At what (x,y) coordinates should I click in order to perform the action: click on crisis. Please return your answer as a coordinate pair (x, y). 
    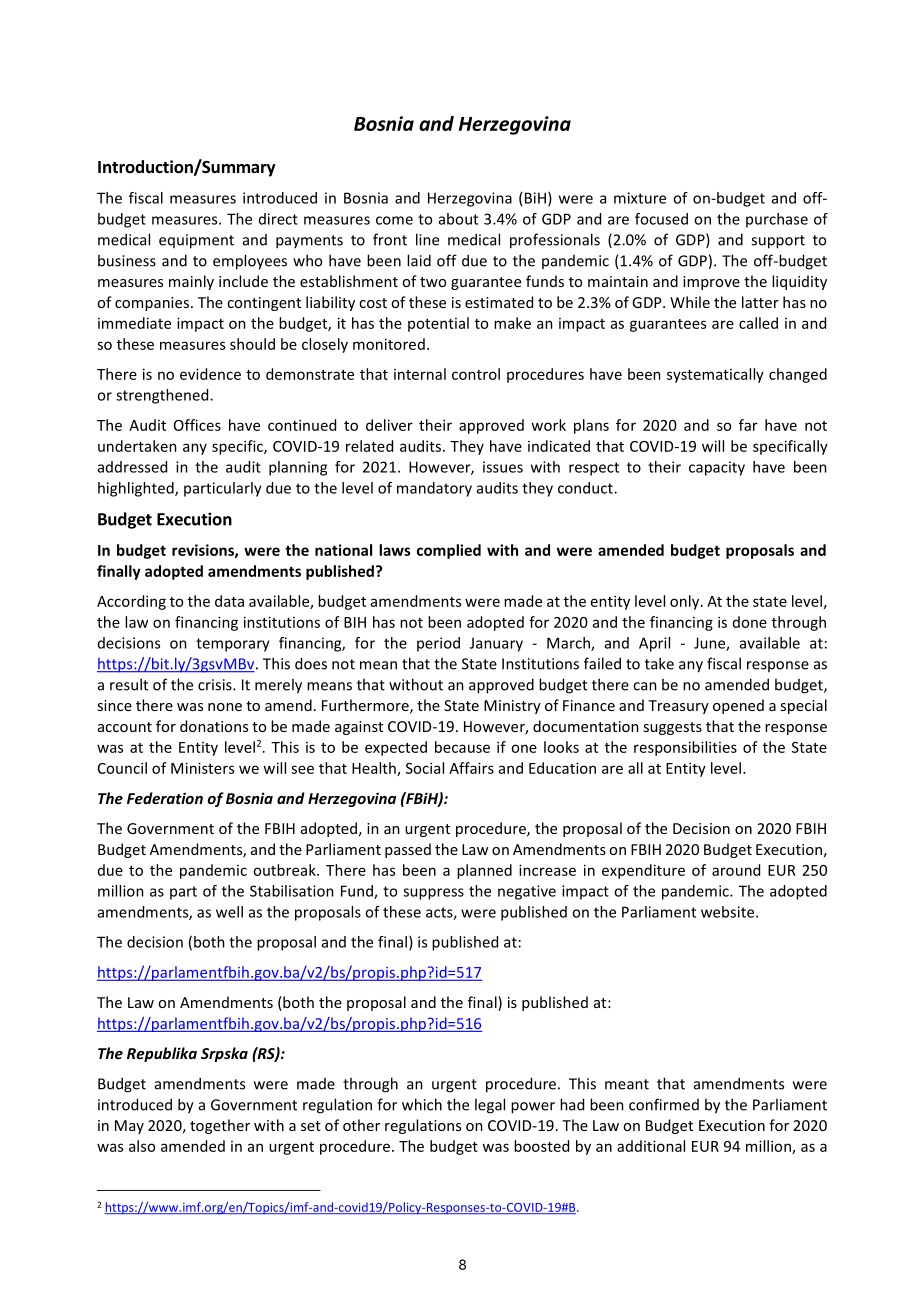
    Looking at the image, I should click on (216, 685).
